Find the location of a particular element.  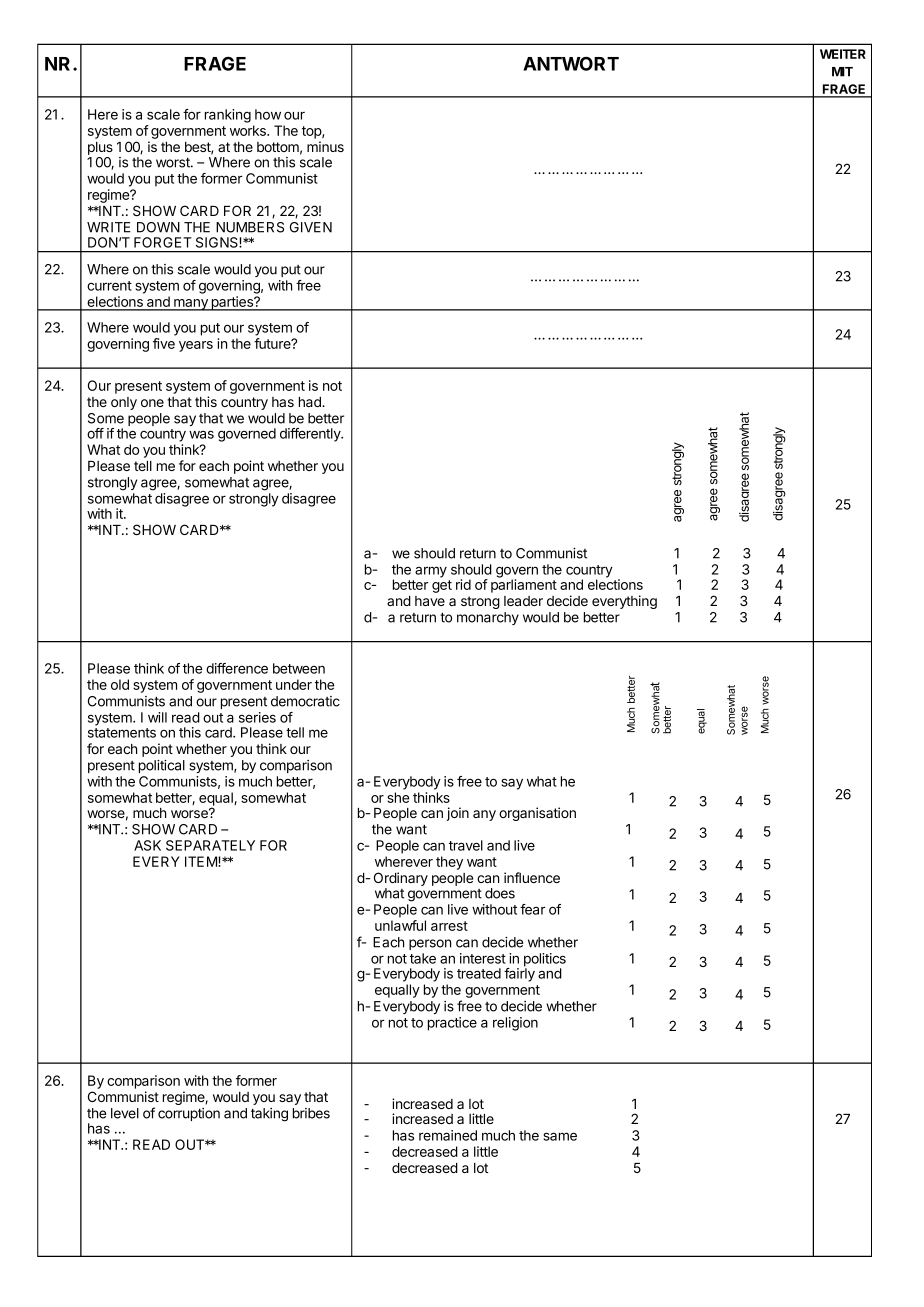

difference is located at coordinates (237, 668).
